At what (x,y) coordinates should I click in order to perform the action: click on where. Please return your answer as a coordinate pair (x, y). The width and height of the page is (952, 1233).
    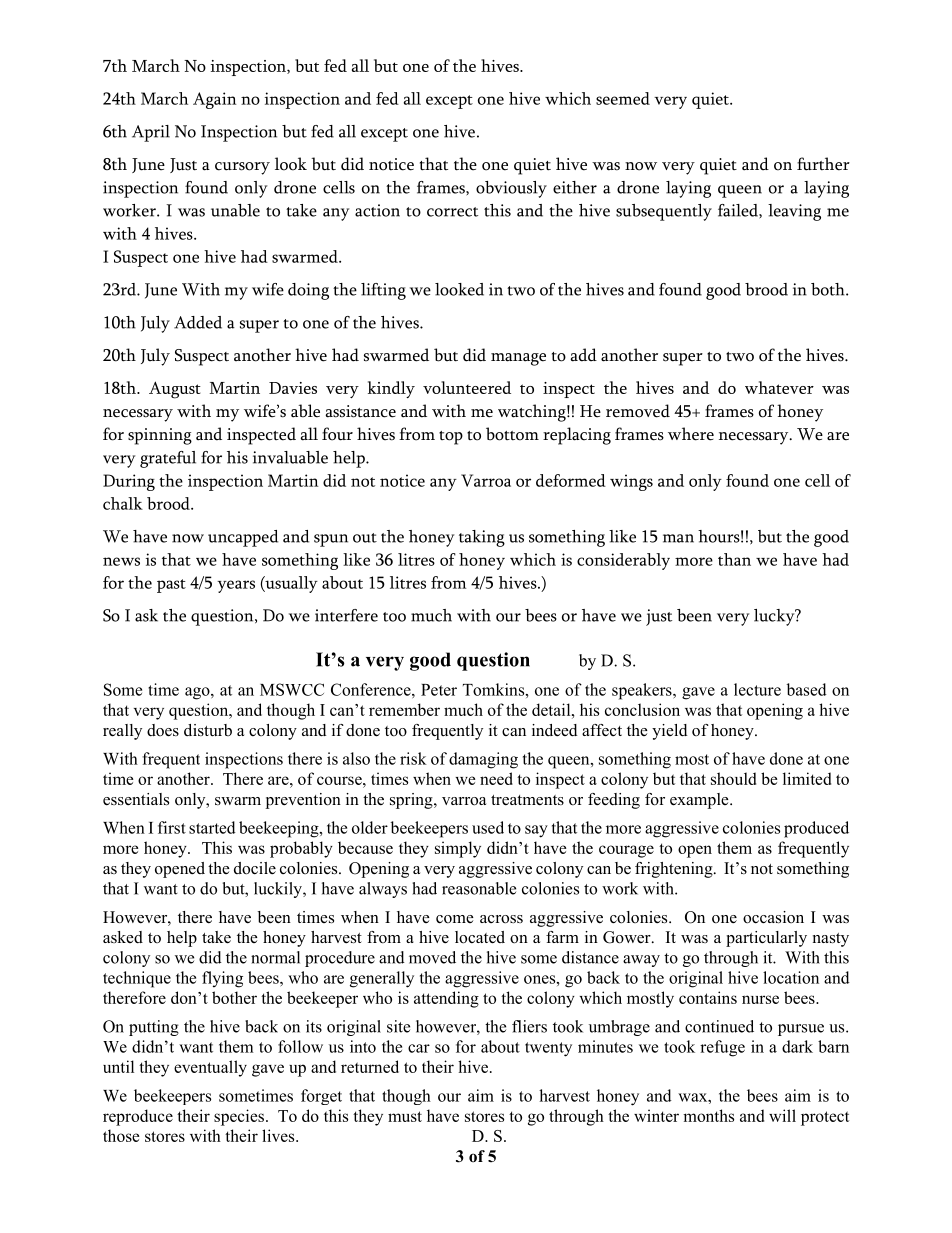
    Looking at the image, I should click on (691, 434).
